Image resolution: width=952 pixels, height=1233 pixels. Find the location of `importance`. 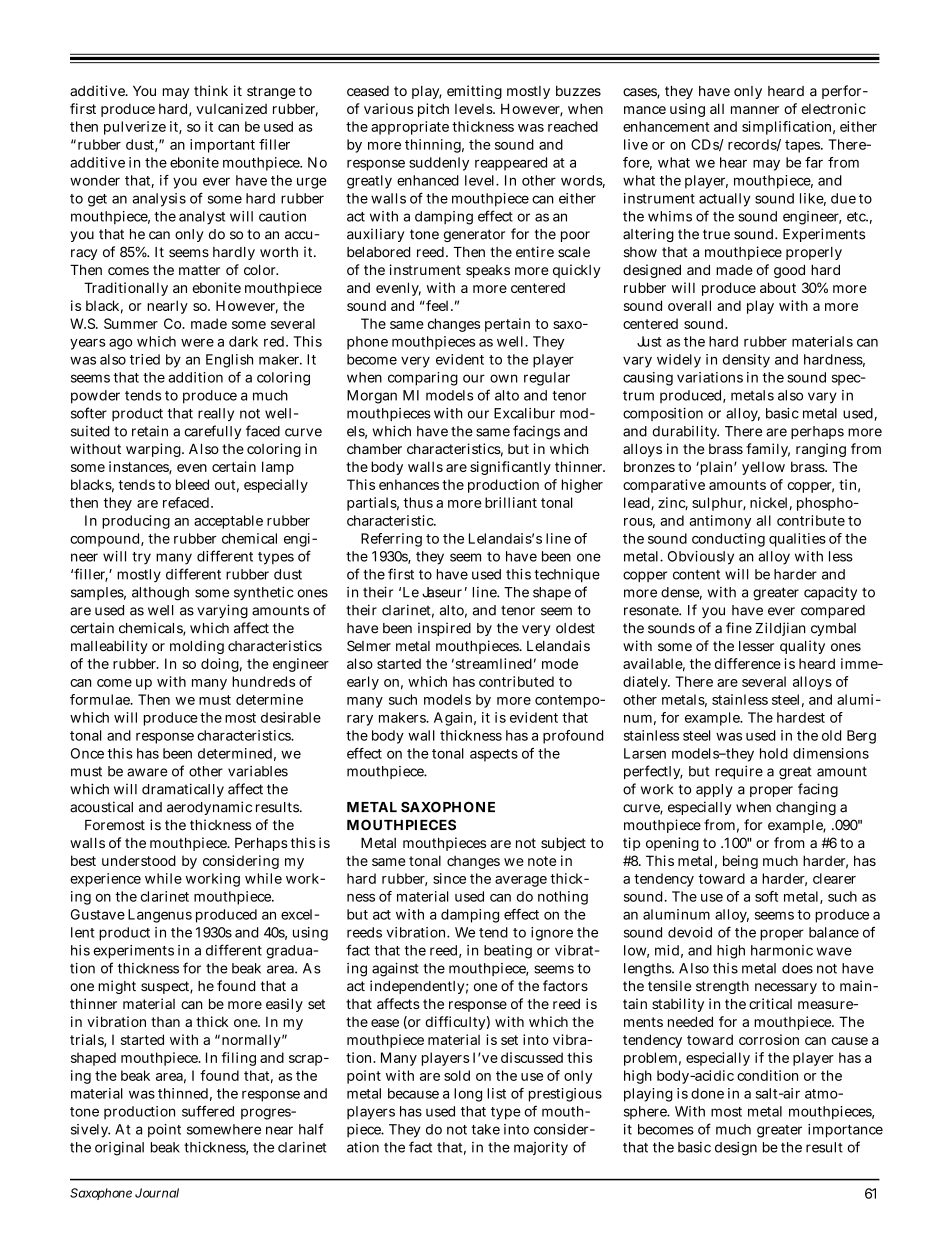

importance is located at coordinates (845, 1131).
